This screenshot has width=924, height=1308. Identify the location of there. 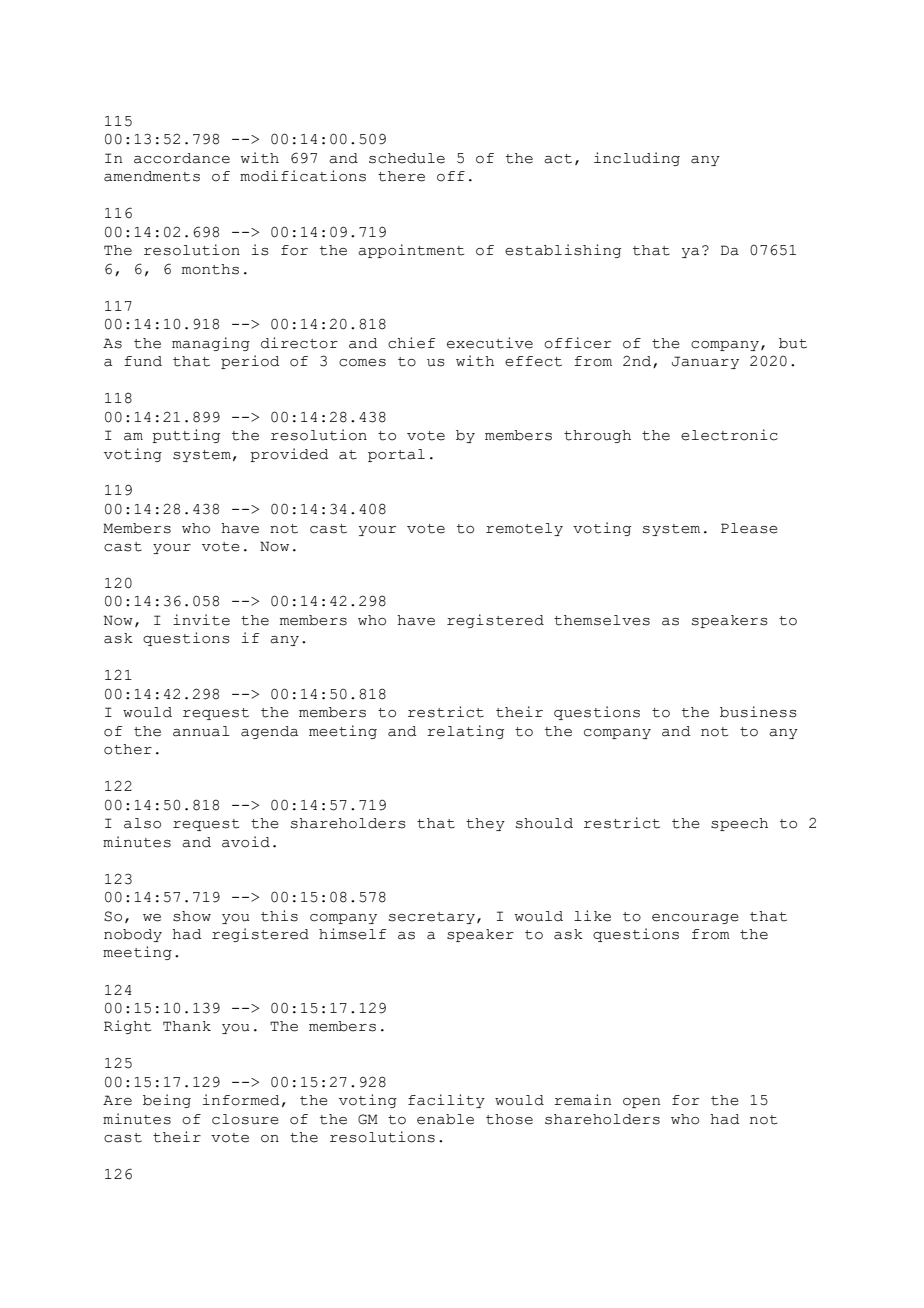
(401, 176).
